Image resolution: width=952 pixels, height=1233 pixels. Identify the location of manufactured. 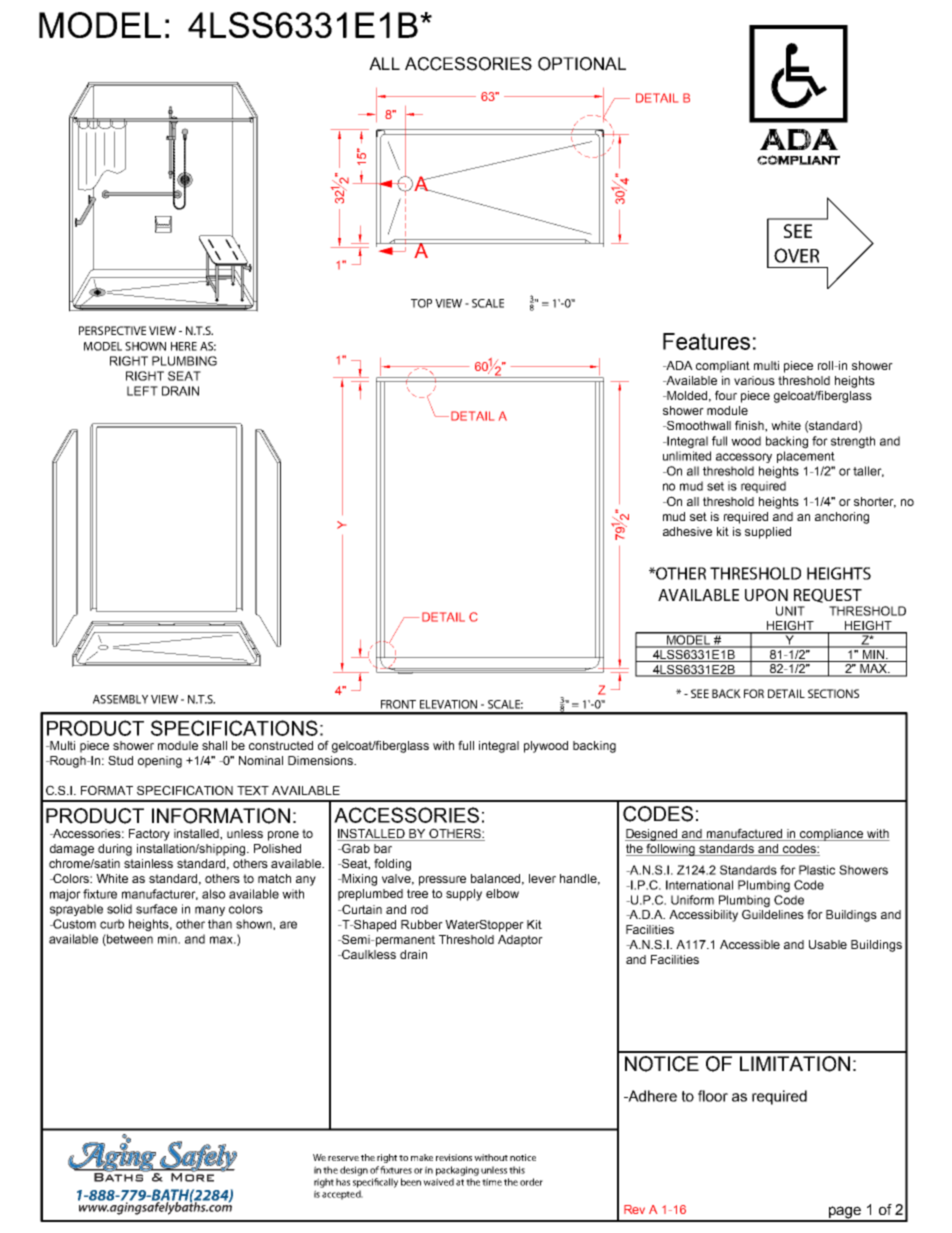
(745, 834).
